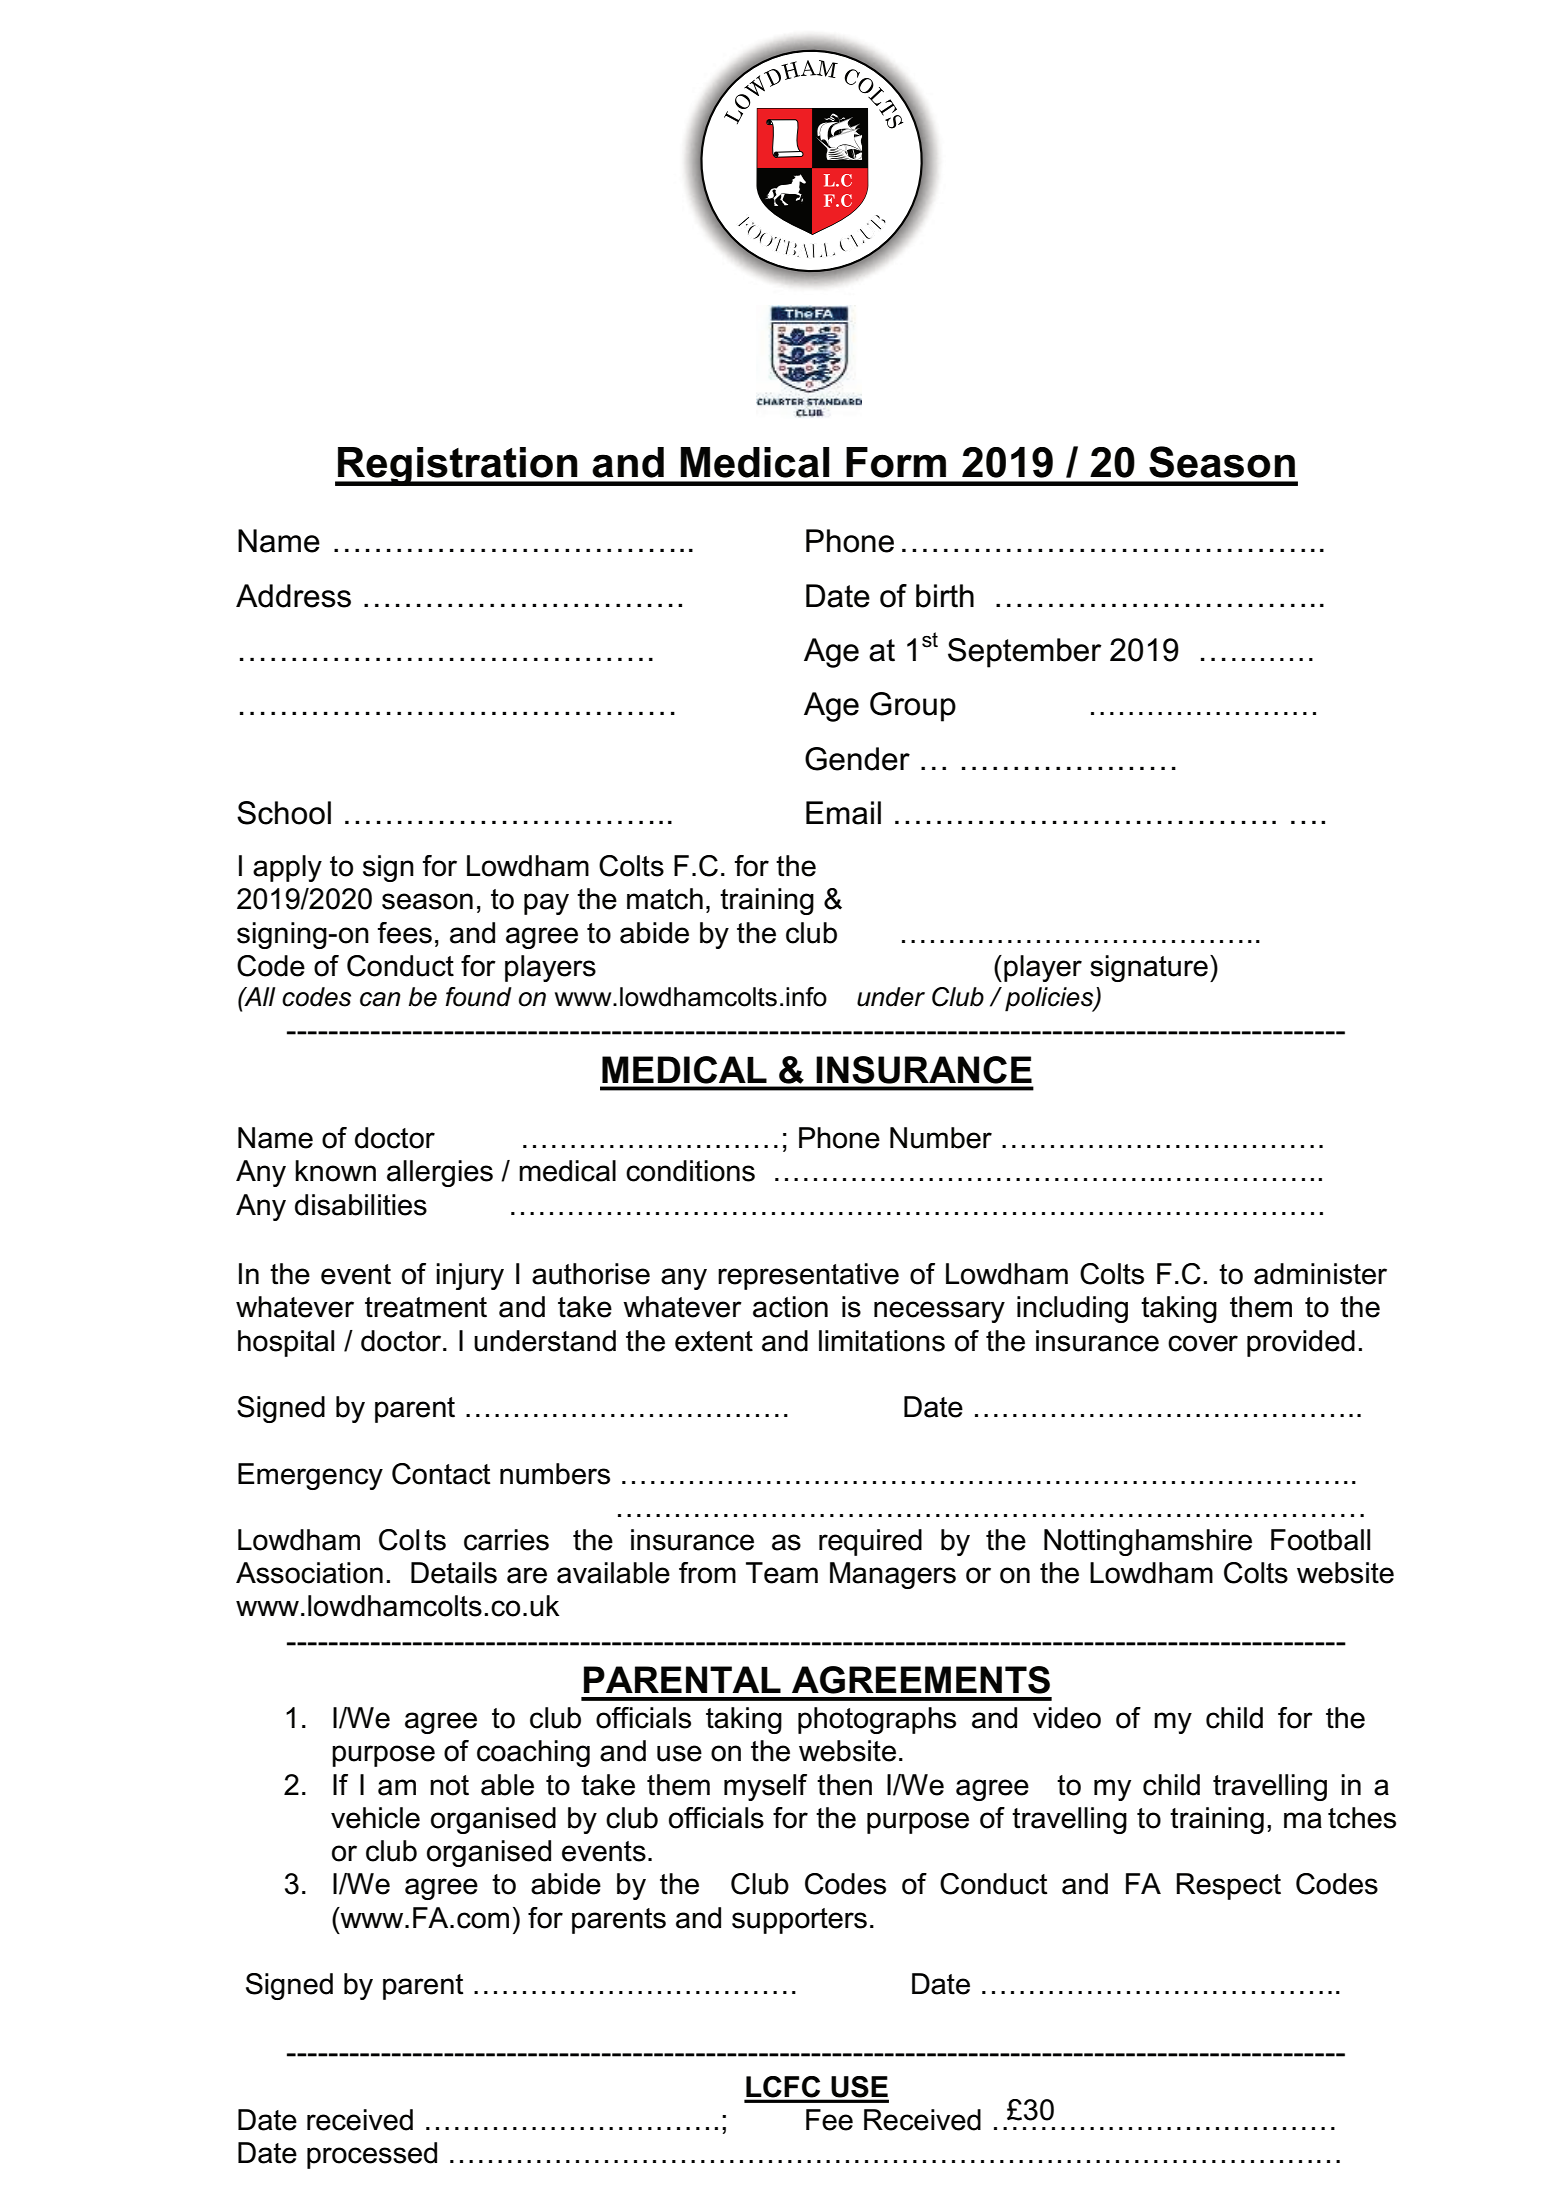 The image size is (1564, 2212). I want to click on September, so click(1025, 653).
